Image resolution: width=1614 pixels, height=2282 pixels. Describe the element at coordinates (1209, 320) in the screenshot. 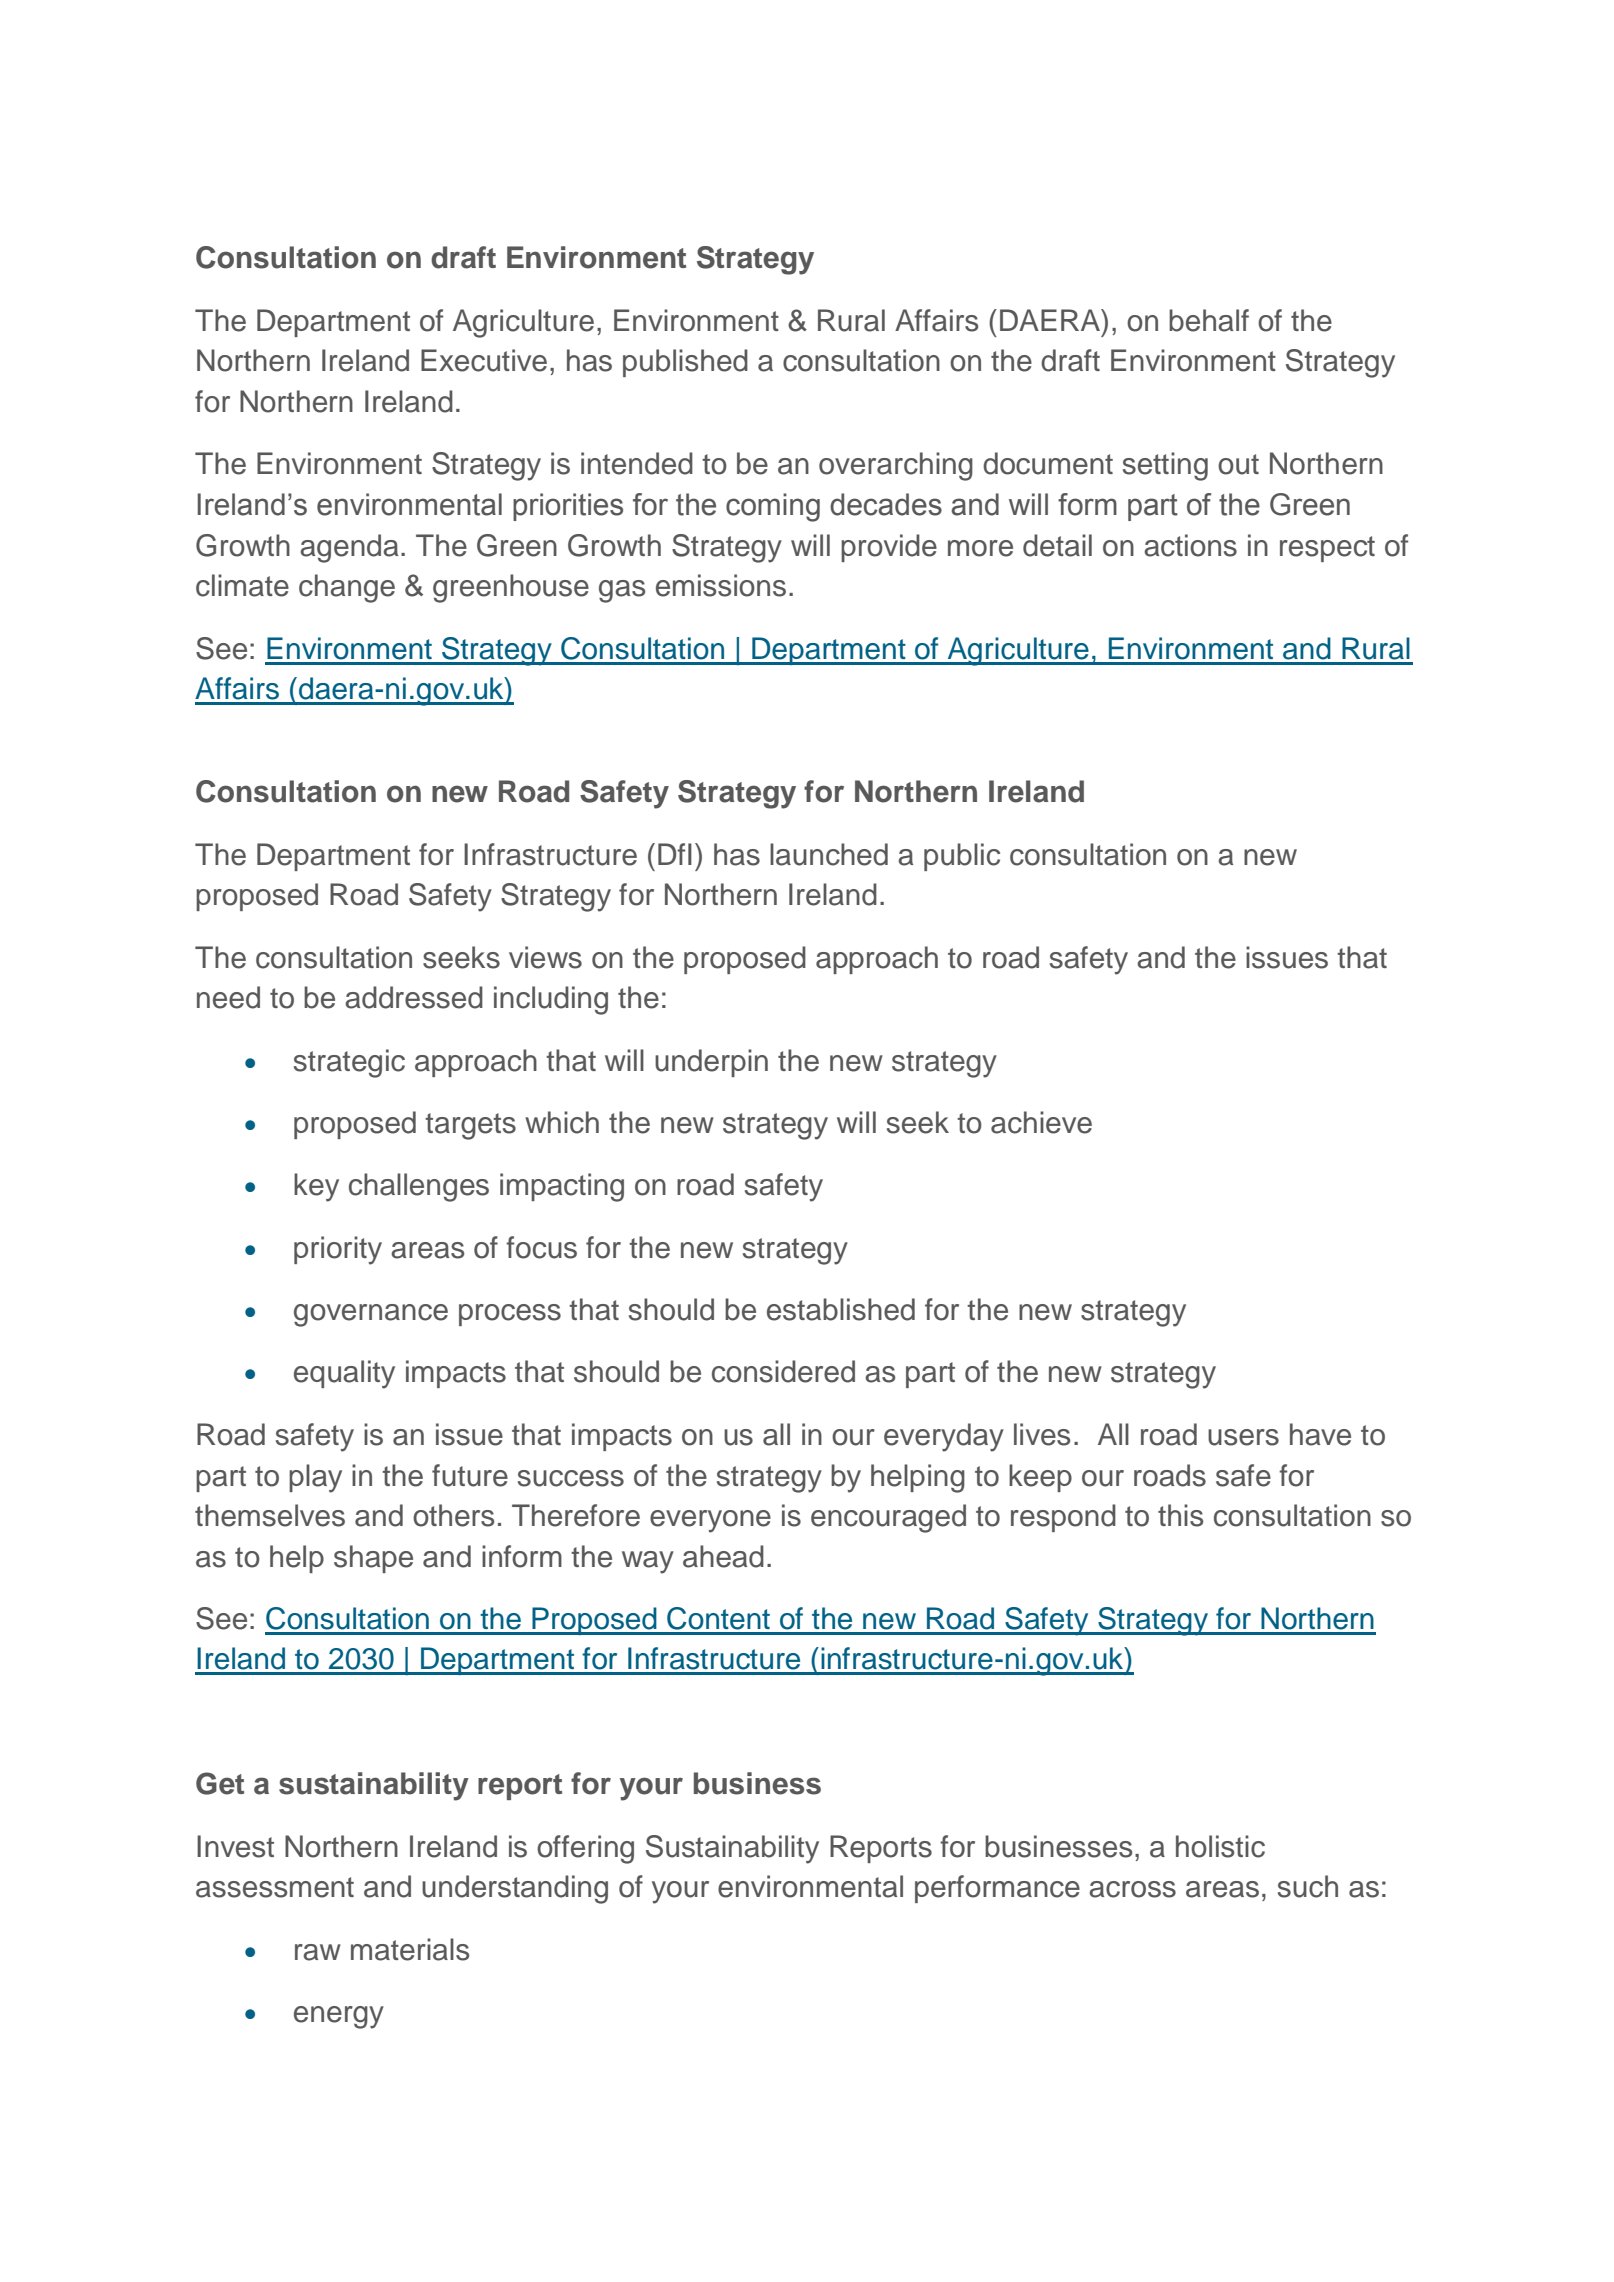

I see `behalf` at that location.
